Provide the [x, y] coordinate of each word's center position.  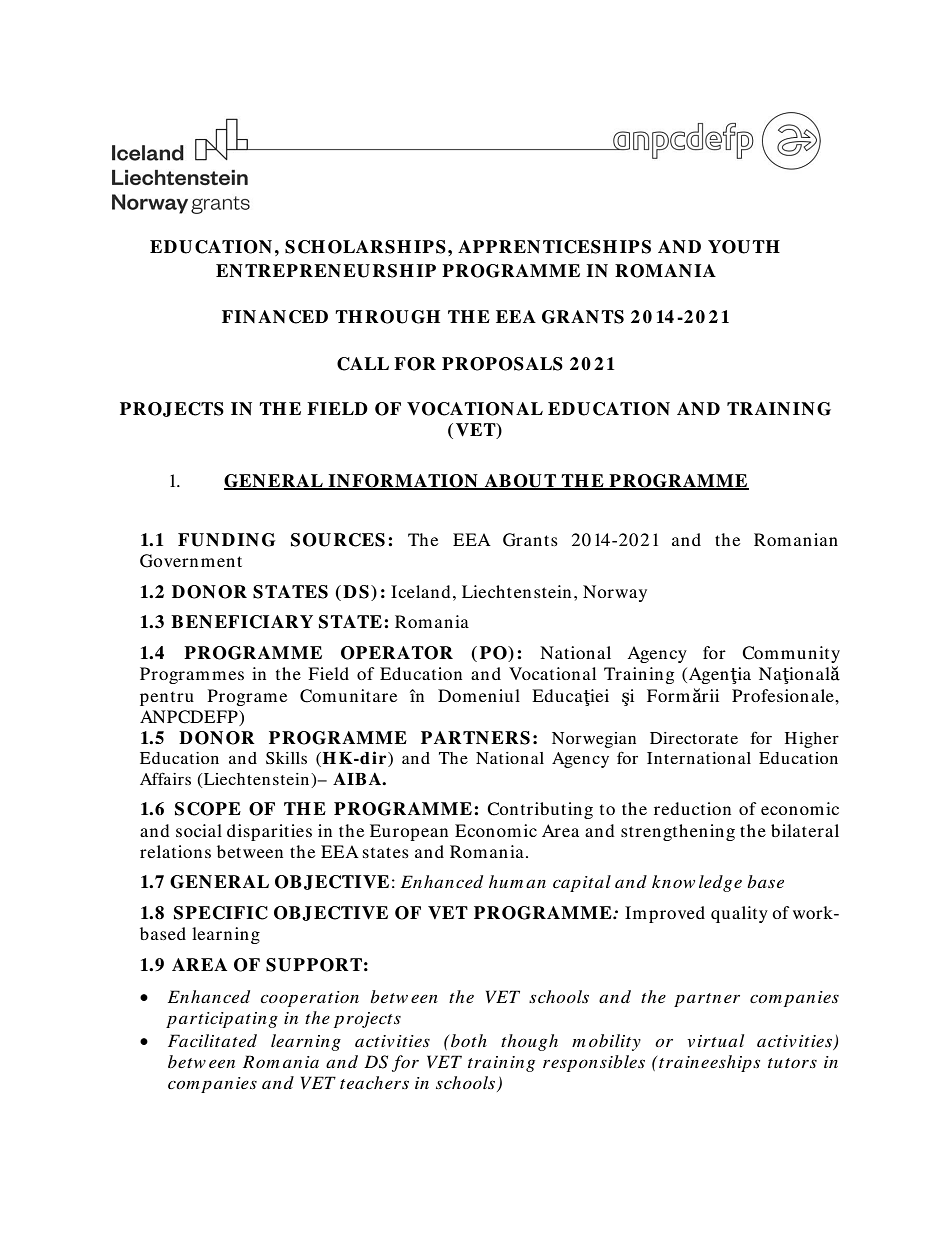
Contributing [540, 810]
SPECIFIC [221, 913]
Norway [615, 593]
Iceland [421, 591]
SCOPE [208, 809]
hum [506, 881]
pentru [167, 698]
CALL [363, 364]
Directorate [694, 738]
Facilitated [212, 1040]
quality [739, 914]
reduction [692, 808]
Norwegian [594, 740]
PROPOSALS [502, 364]
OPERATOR [397, 653]
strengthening [678, 832]
